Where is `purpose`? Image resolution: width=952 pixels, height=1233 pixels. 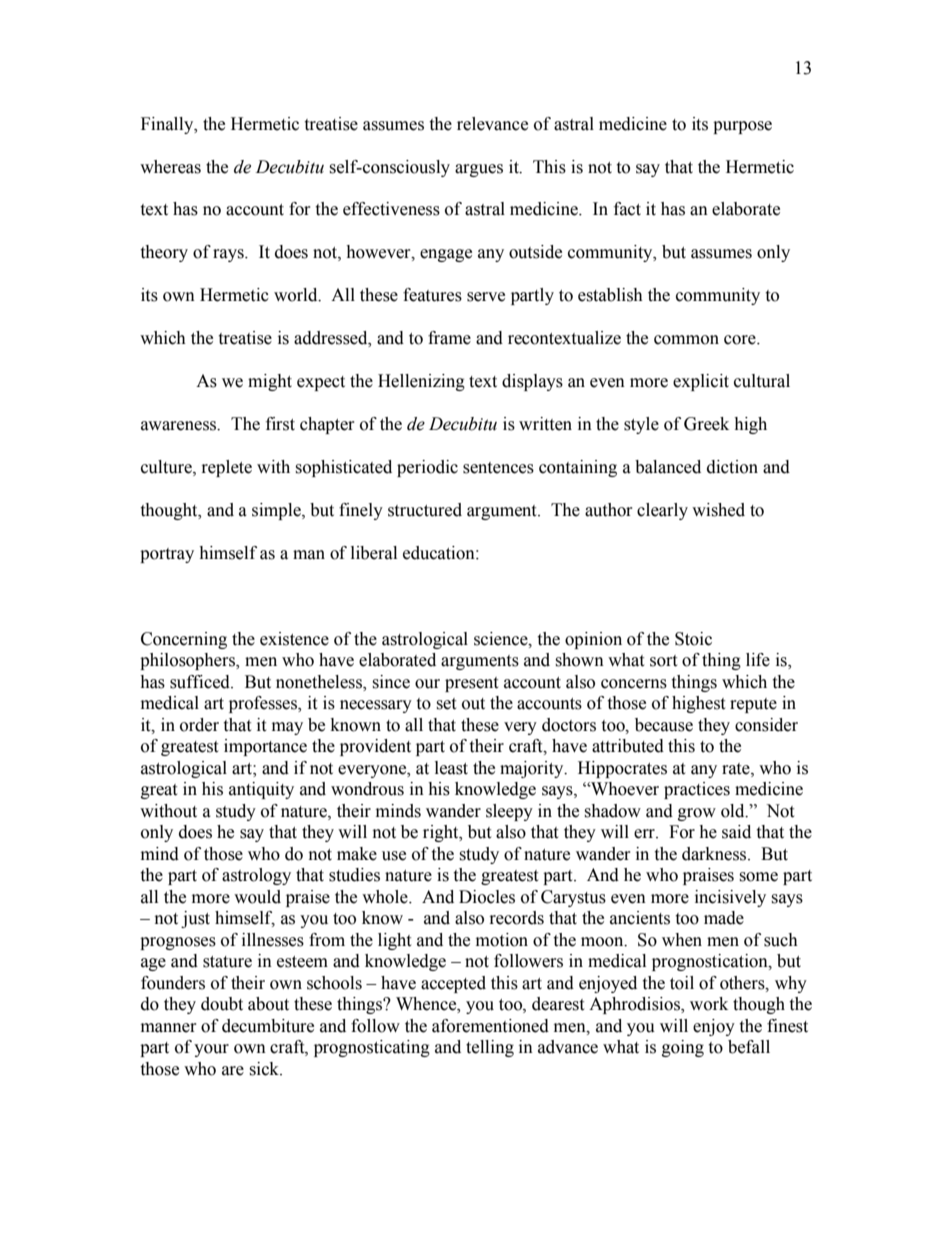 purpose is located at coordinates (742, 127).
